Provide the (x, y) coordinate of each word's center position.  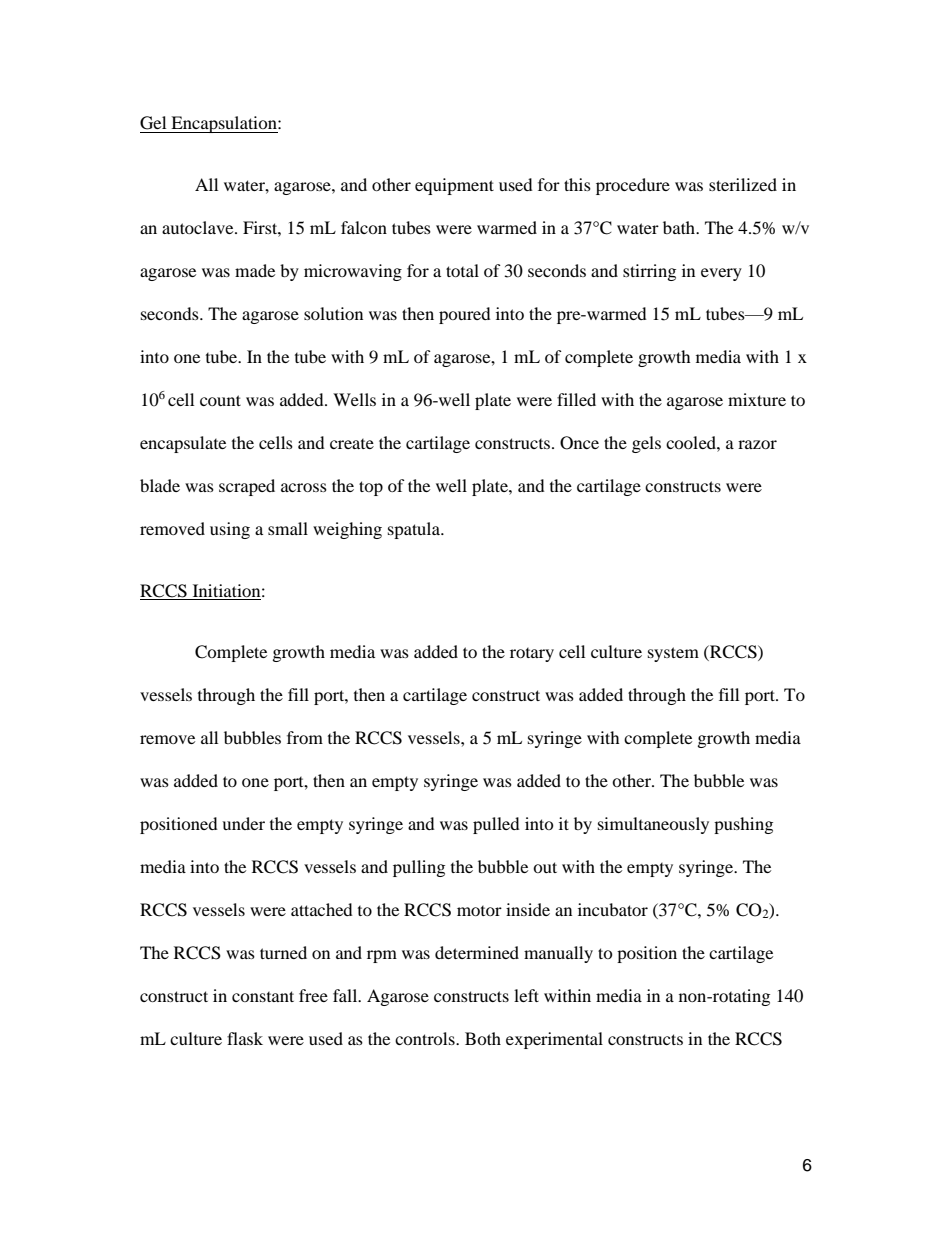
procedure (633, 186)
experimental (554, 1040)
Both (483, 1038)
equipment (454, 186)
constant (263, 996)
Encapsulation (224, 124)
